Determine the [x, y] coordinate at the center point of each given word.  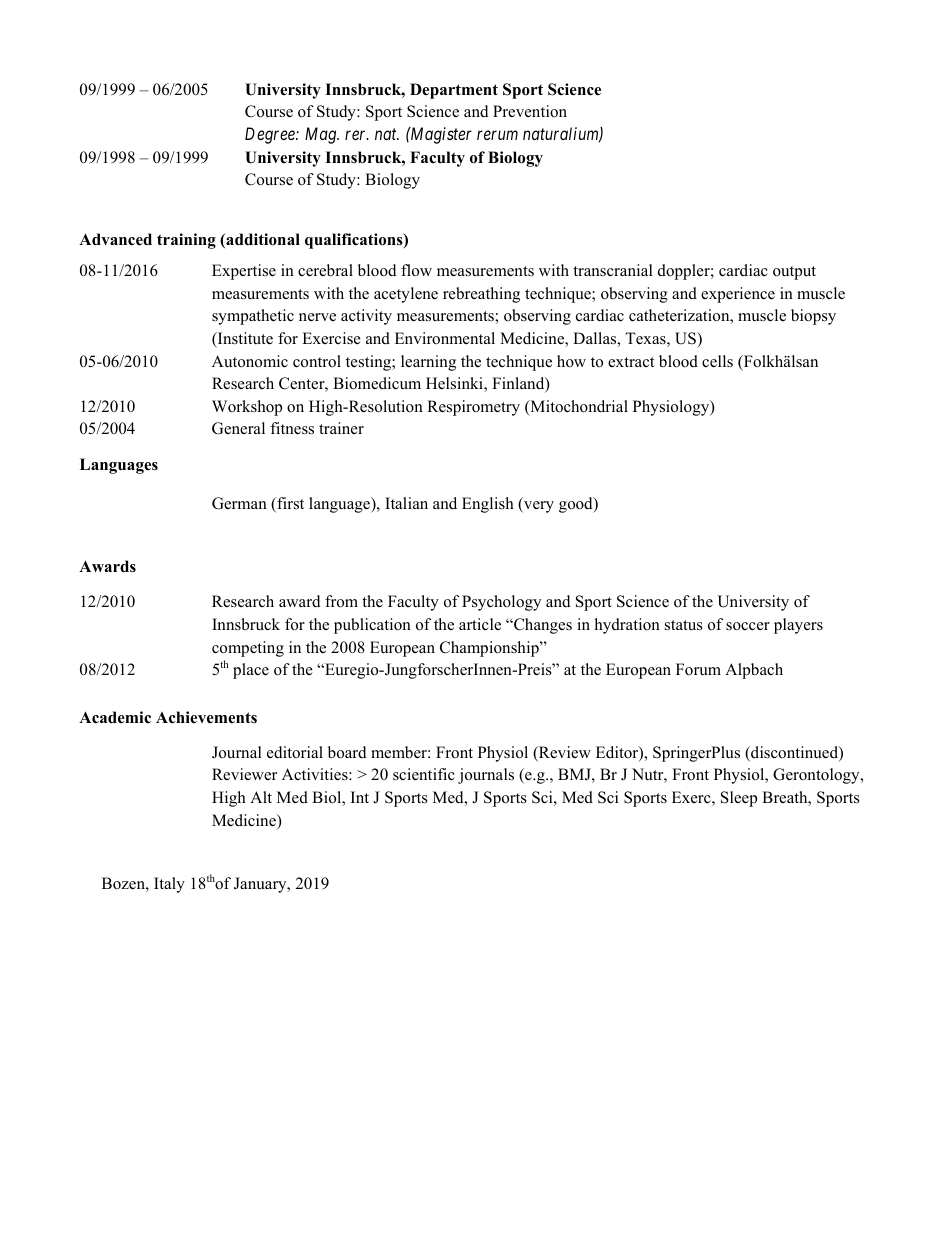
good [577, 505]
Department [454, 91]
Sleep [739, 799]
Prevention [530, 111]
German [239, 503]
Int [360, 797]
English [488, 505]
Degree [271, 135]
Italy [169, 885]
